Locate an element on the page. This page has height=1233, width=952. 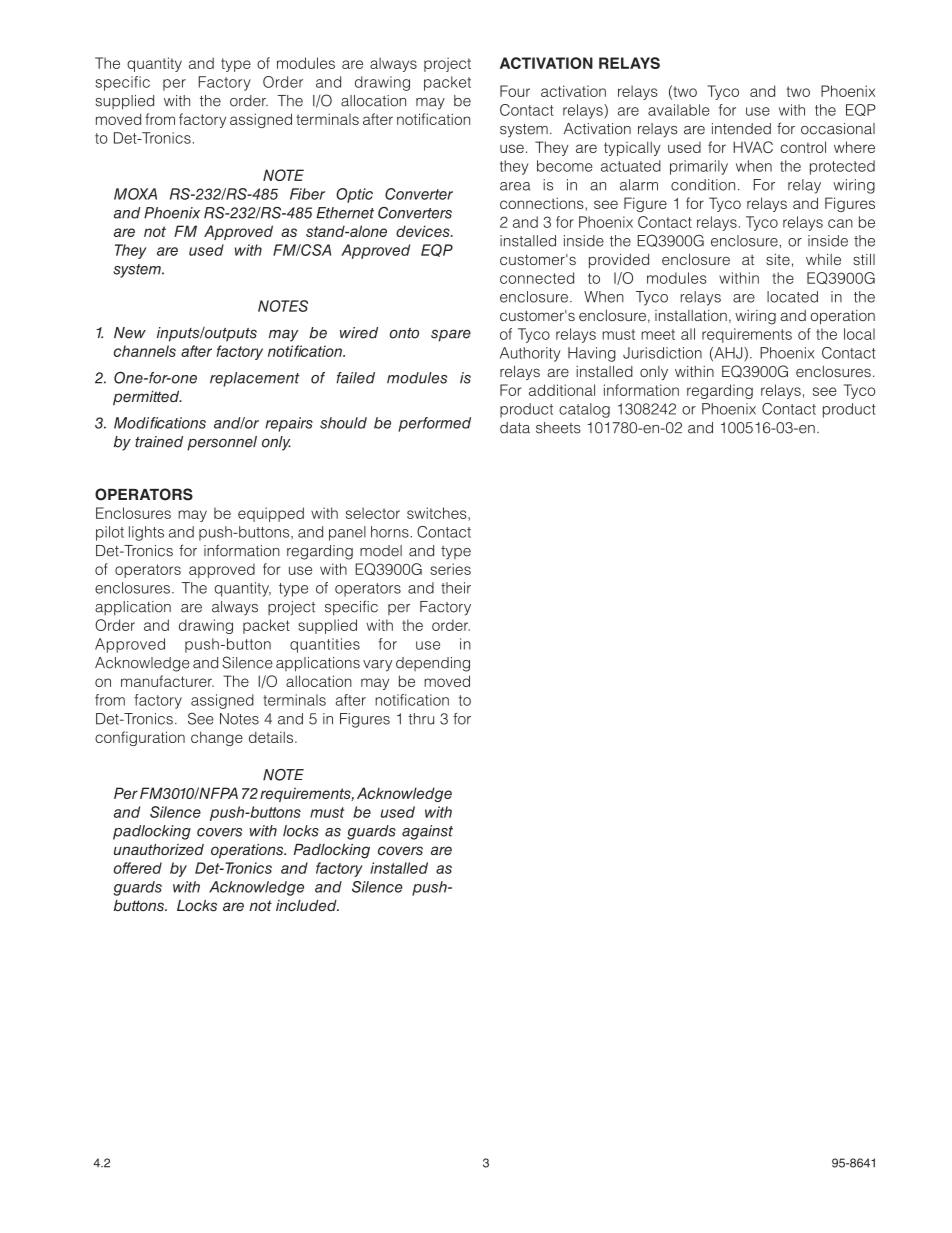
MOXA is located at coordinates (135, 194).
